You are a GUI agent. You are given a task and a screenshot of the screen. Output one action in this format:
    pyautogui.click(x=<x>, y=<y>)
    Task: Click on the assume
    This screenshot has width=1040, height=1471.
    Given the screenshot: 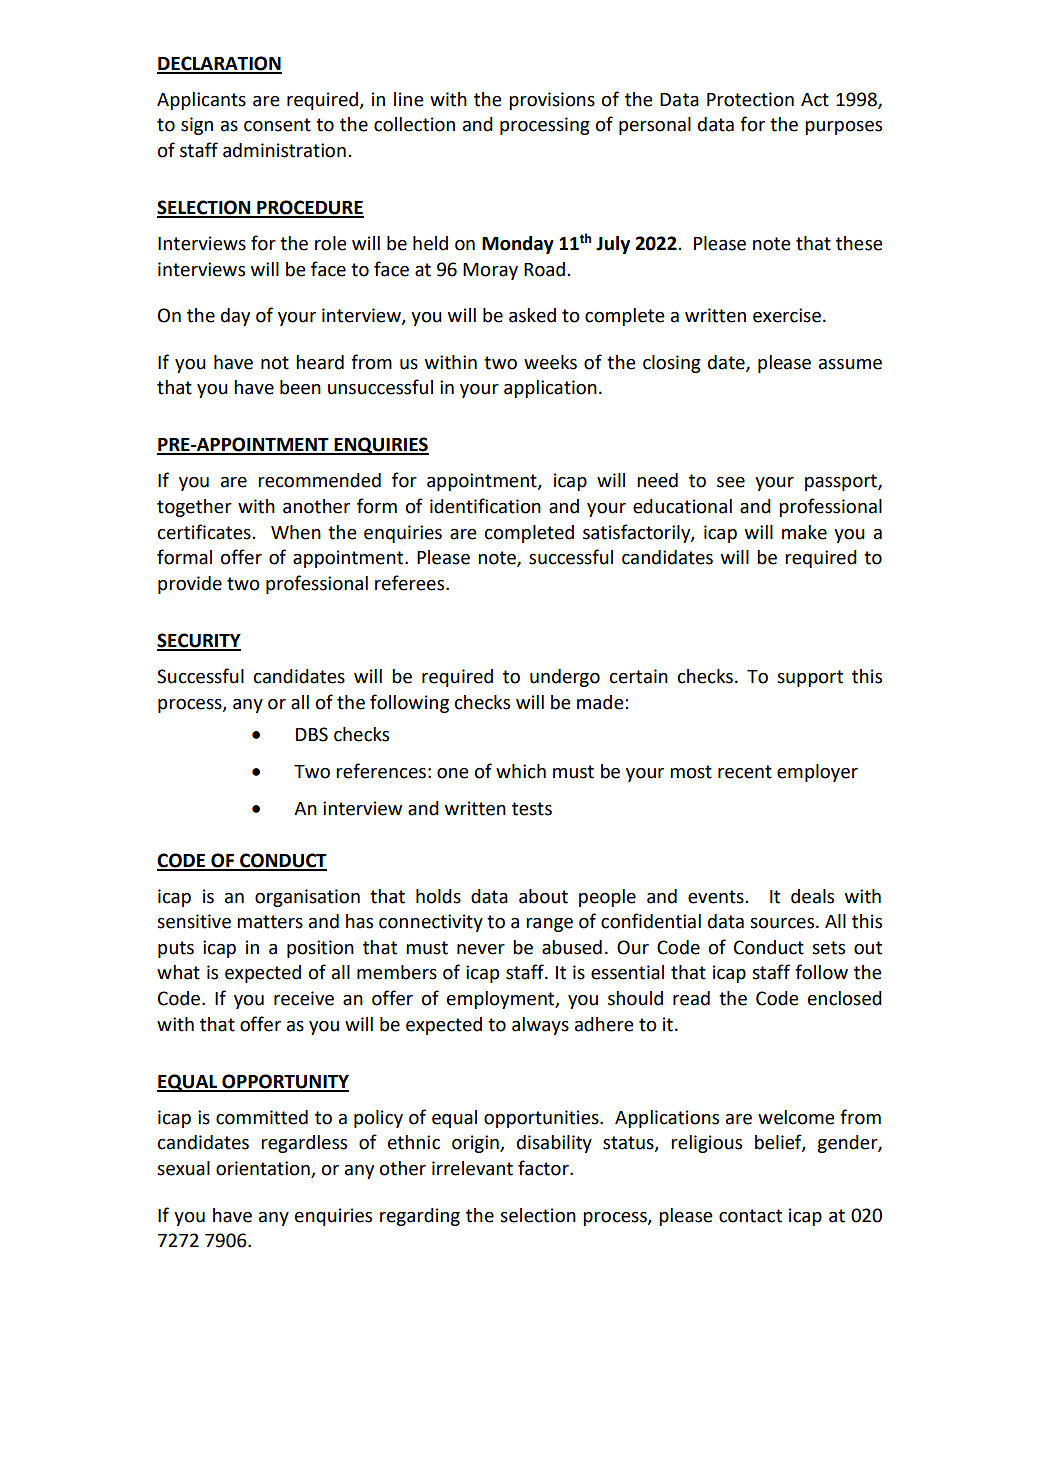 What is the action you would take?
    pyautogui.click(x=850, y=364)
